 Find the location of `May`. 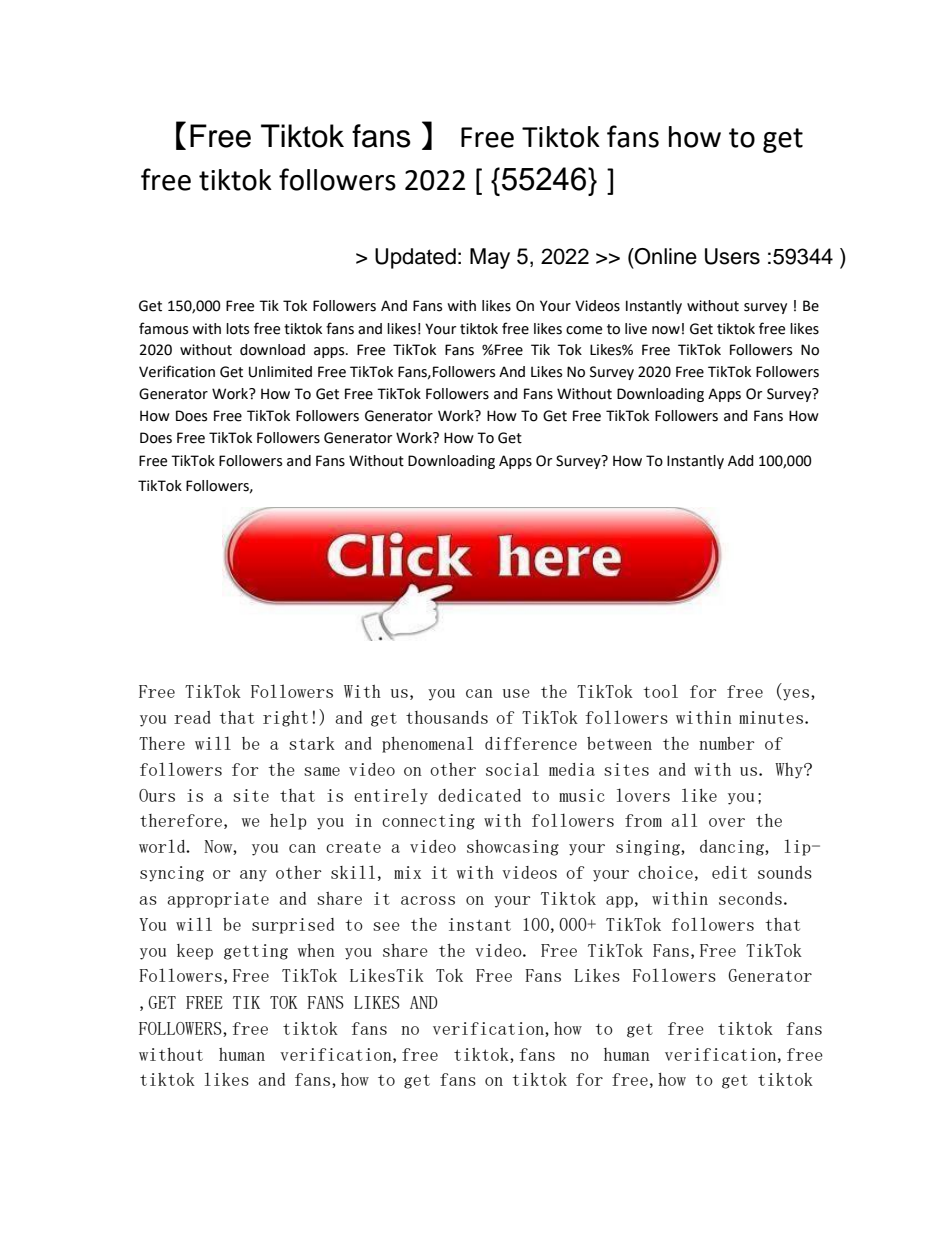

May is located at coordinates (490, 258).
